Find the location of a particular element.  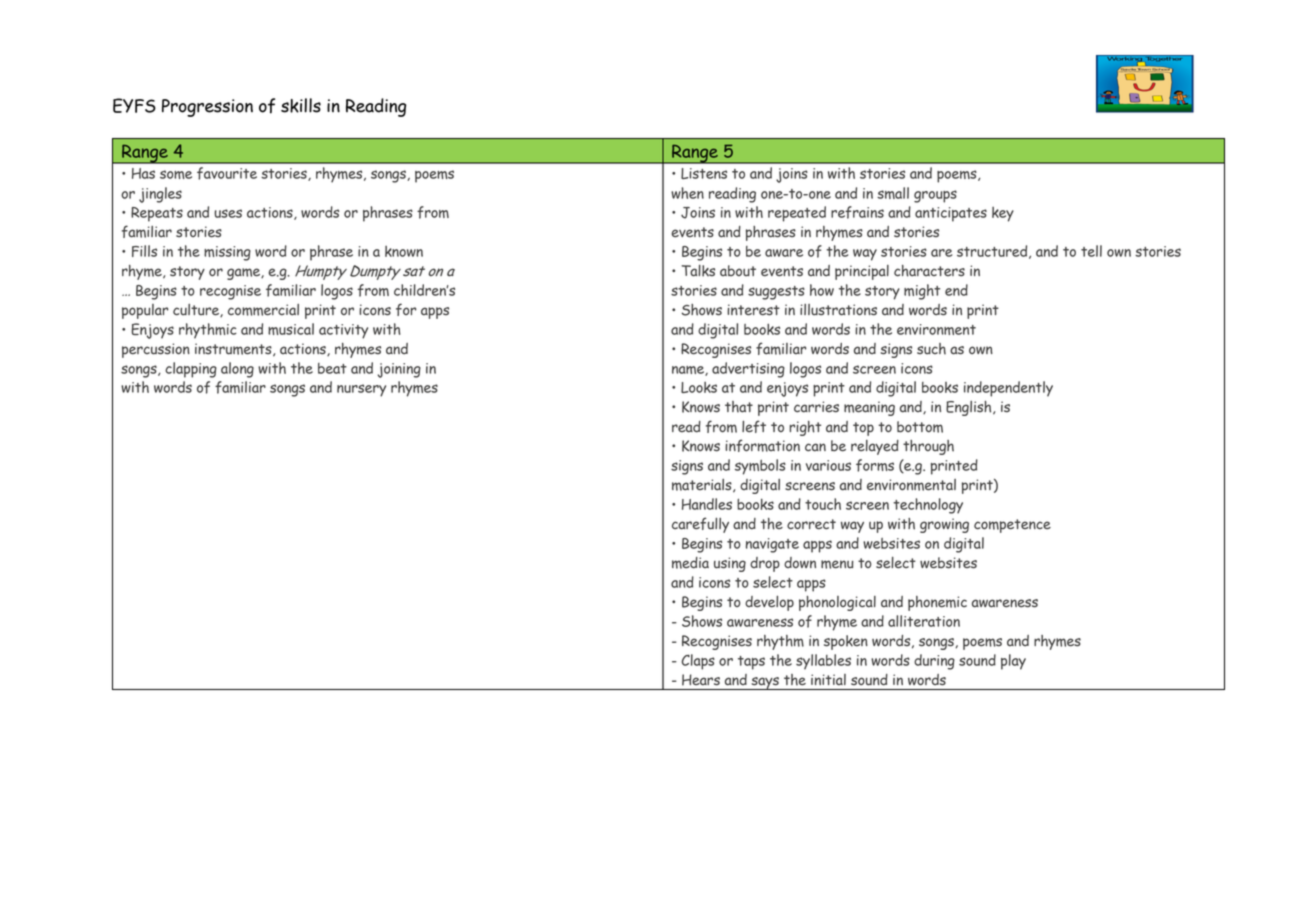

play is located at coordinates (1013, 662).
